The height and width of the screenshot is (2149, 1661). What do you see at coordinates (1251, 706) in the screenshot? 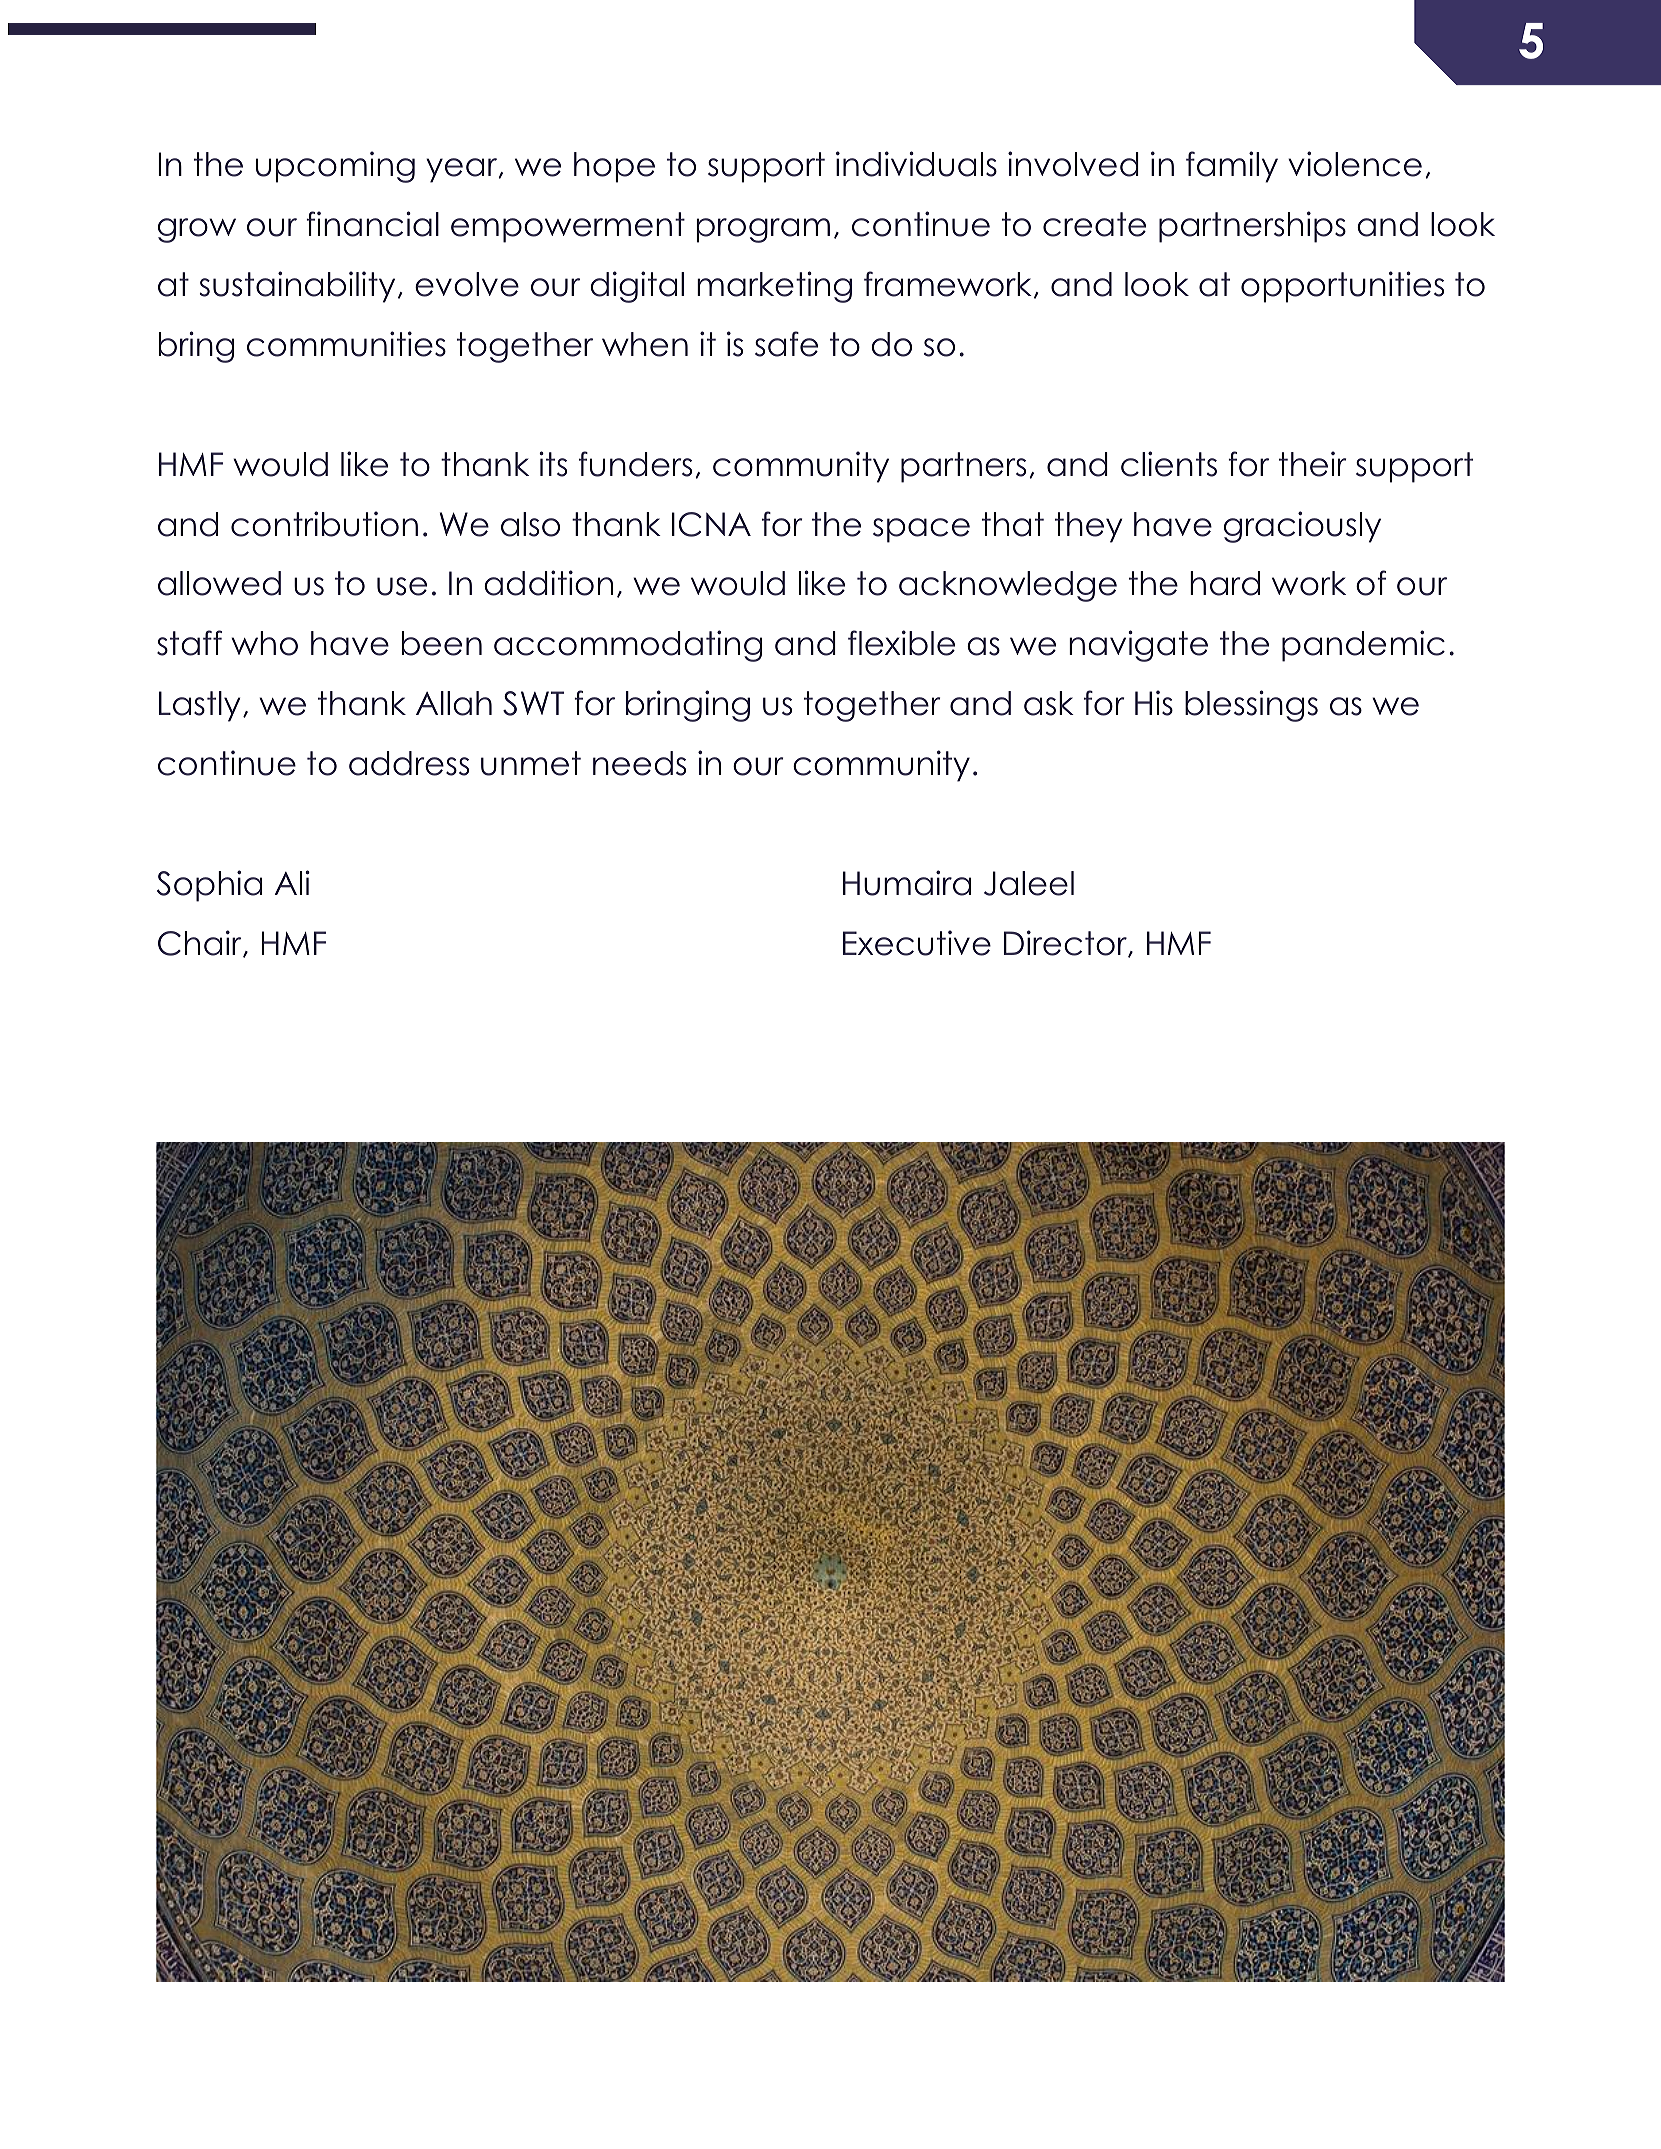
I see `blessings` at bounding box center [1251, 706].
